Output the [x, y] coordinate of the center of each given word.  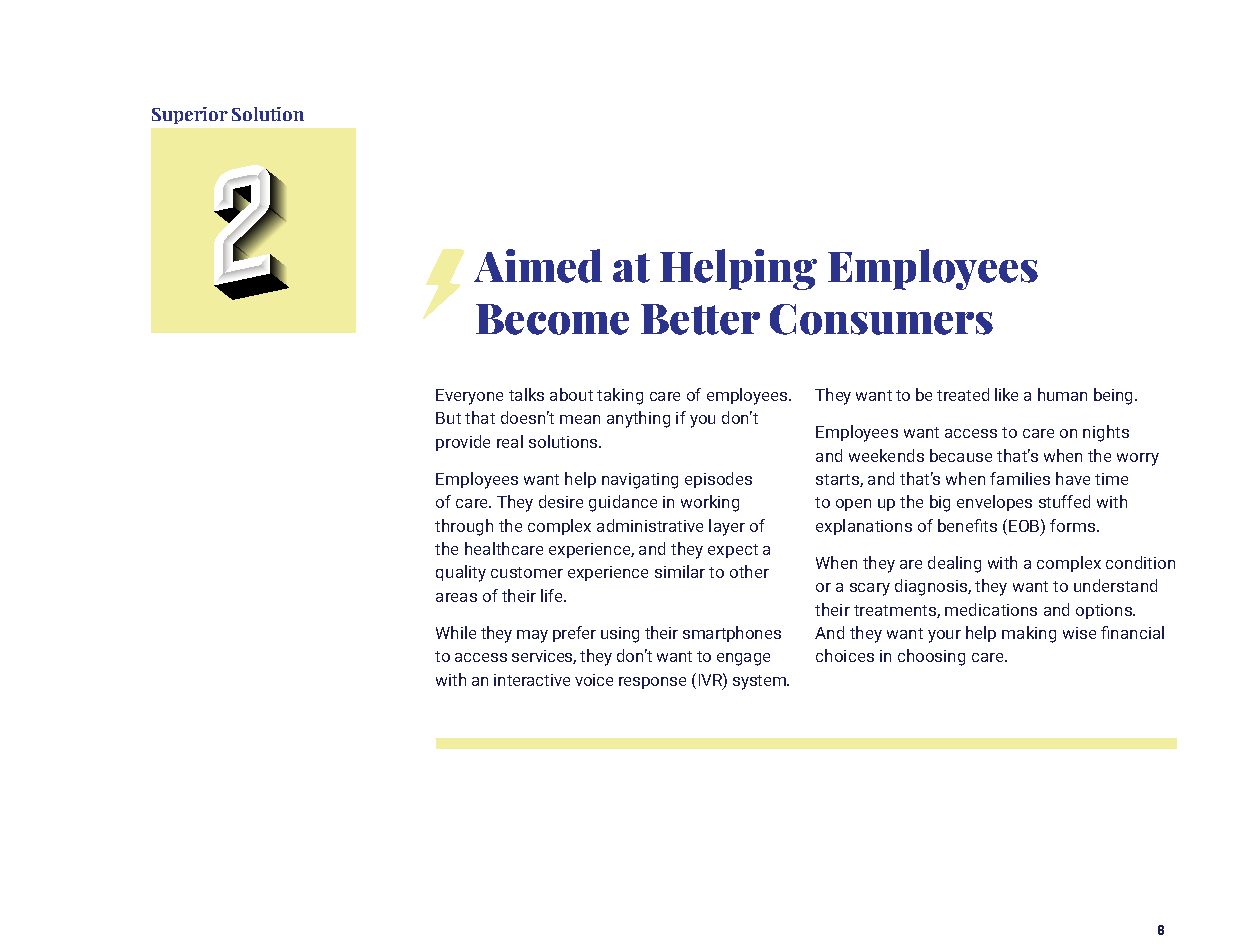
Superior [190, 115]
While [456, 632]
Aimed [538, 266]
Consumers [881, 319]
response [652, 683]
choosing [931, 657]
